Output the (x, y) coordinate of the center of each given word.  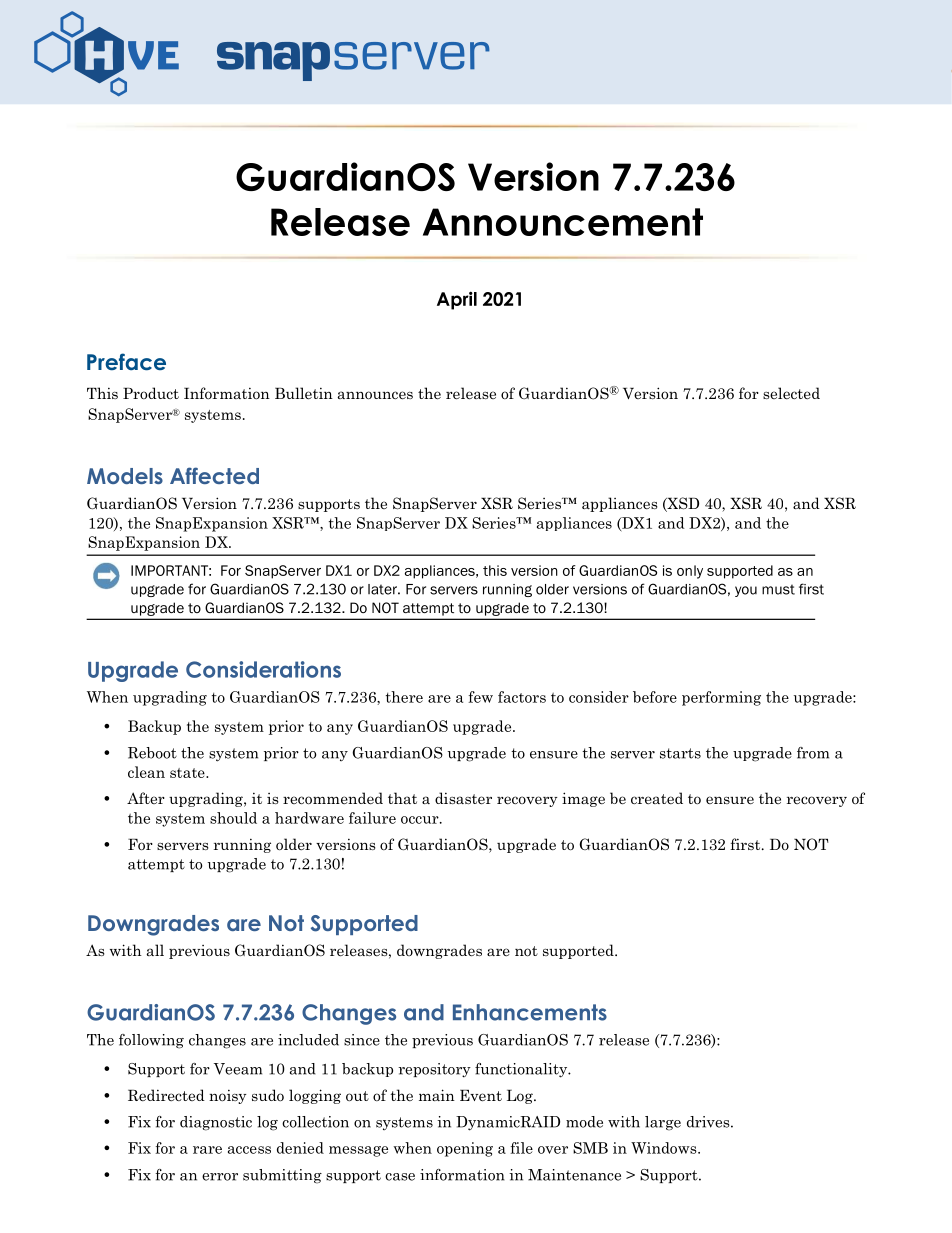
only (690, 572)
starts (680, 753)
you (746, 591)
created (657, 798)
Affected (214, 475)
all (155, 950)
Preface (126, 362)
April (457, 300)
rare (207, 1150)
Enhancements (530, 1012)
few (480, 697)
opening (465, 1149)
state (188, 773)
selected (791, 393)
